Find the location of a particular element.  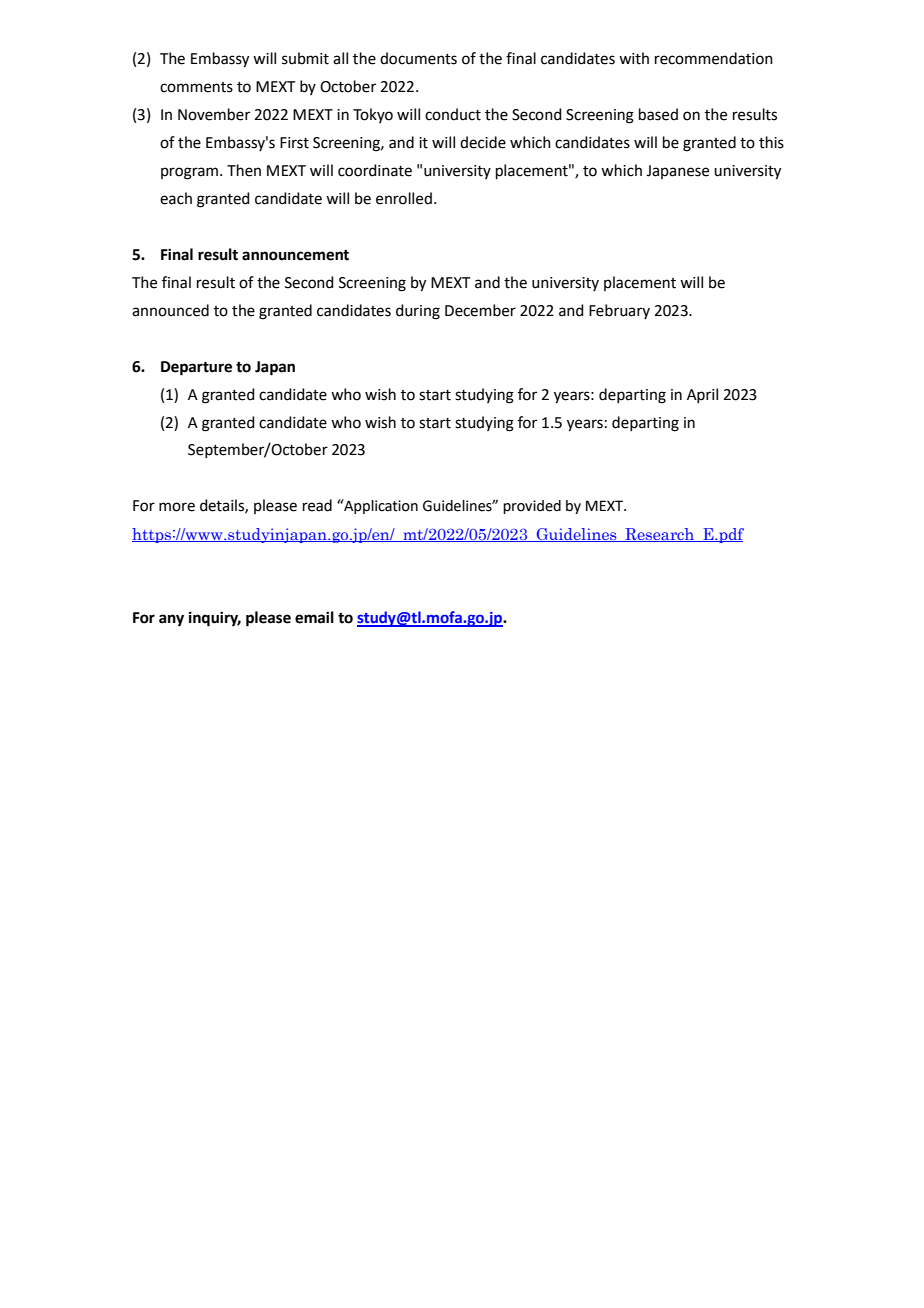

February is located at coordinates (619, 311).
